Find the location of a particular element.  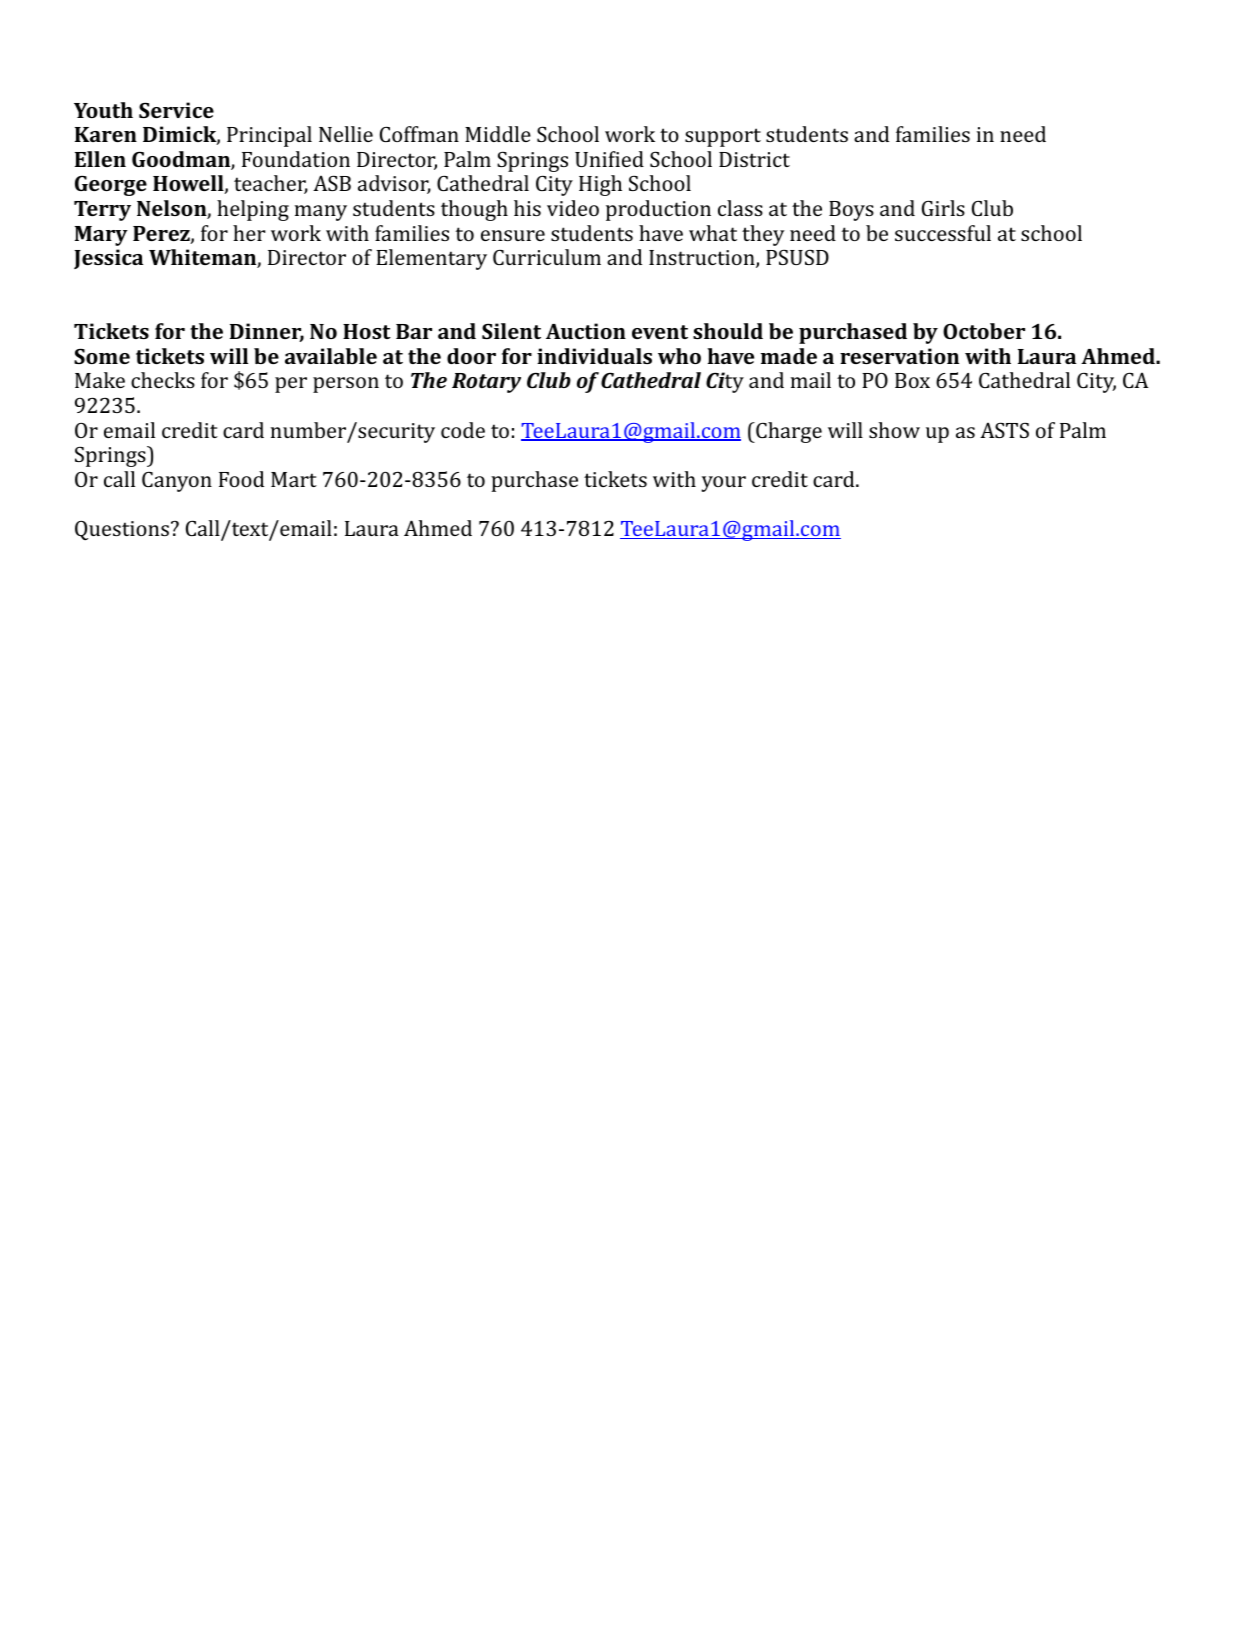

successful is located at coordinates (943, 233).
